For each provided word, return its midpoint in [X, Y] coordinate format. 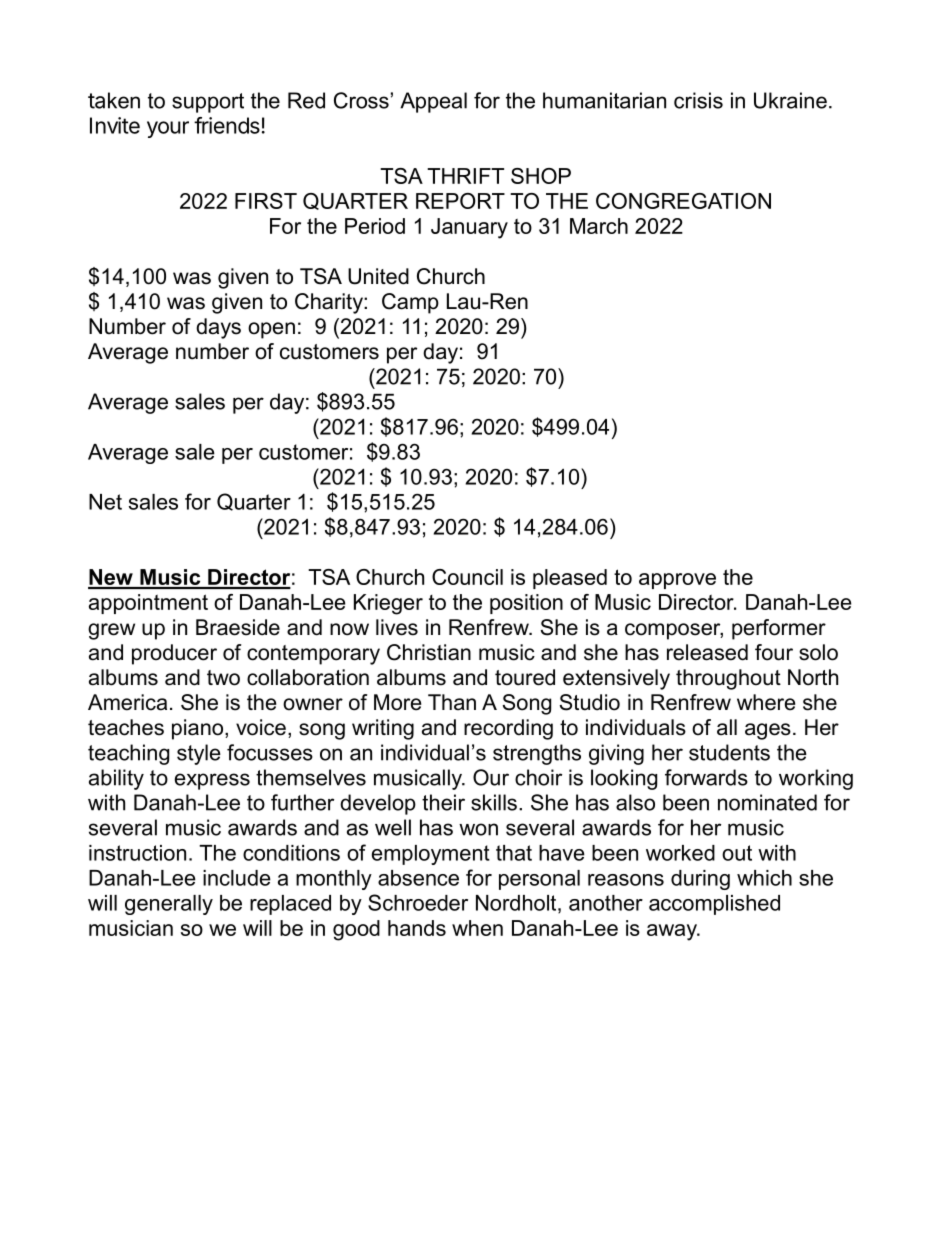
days [218, 328]
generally [169, 905]
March [599, 226]
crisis [698, 100]
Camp [410, 303]
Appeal [433, 102]
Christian [429, 652]
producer [174, 654]
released [707, 652]
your [168, 129]
